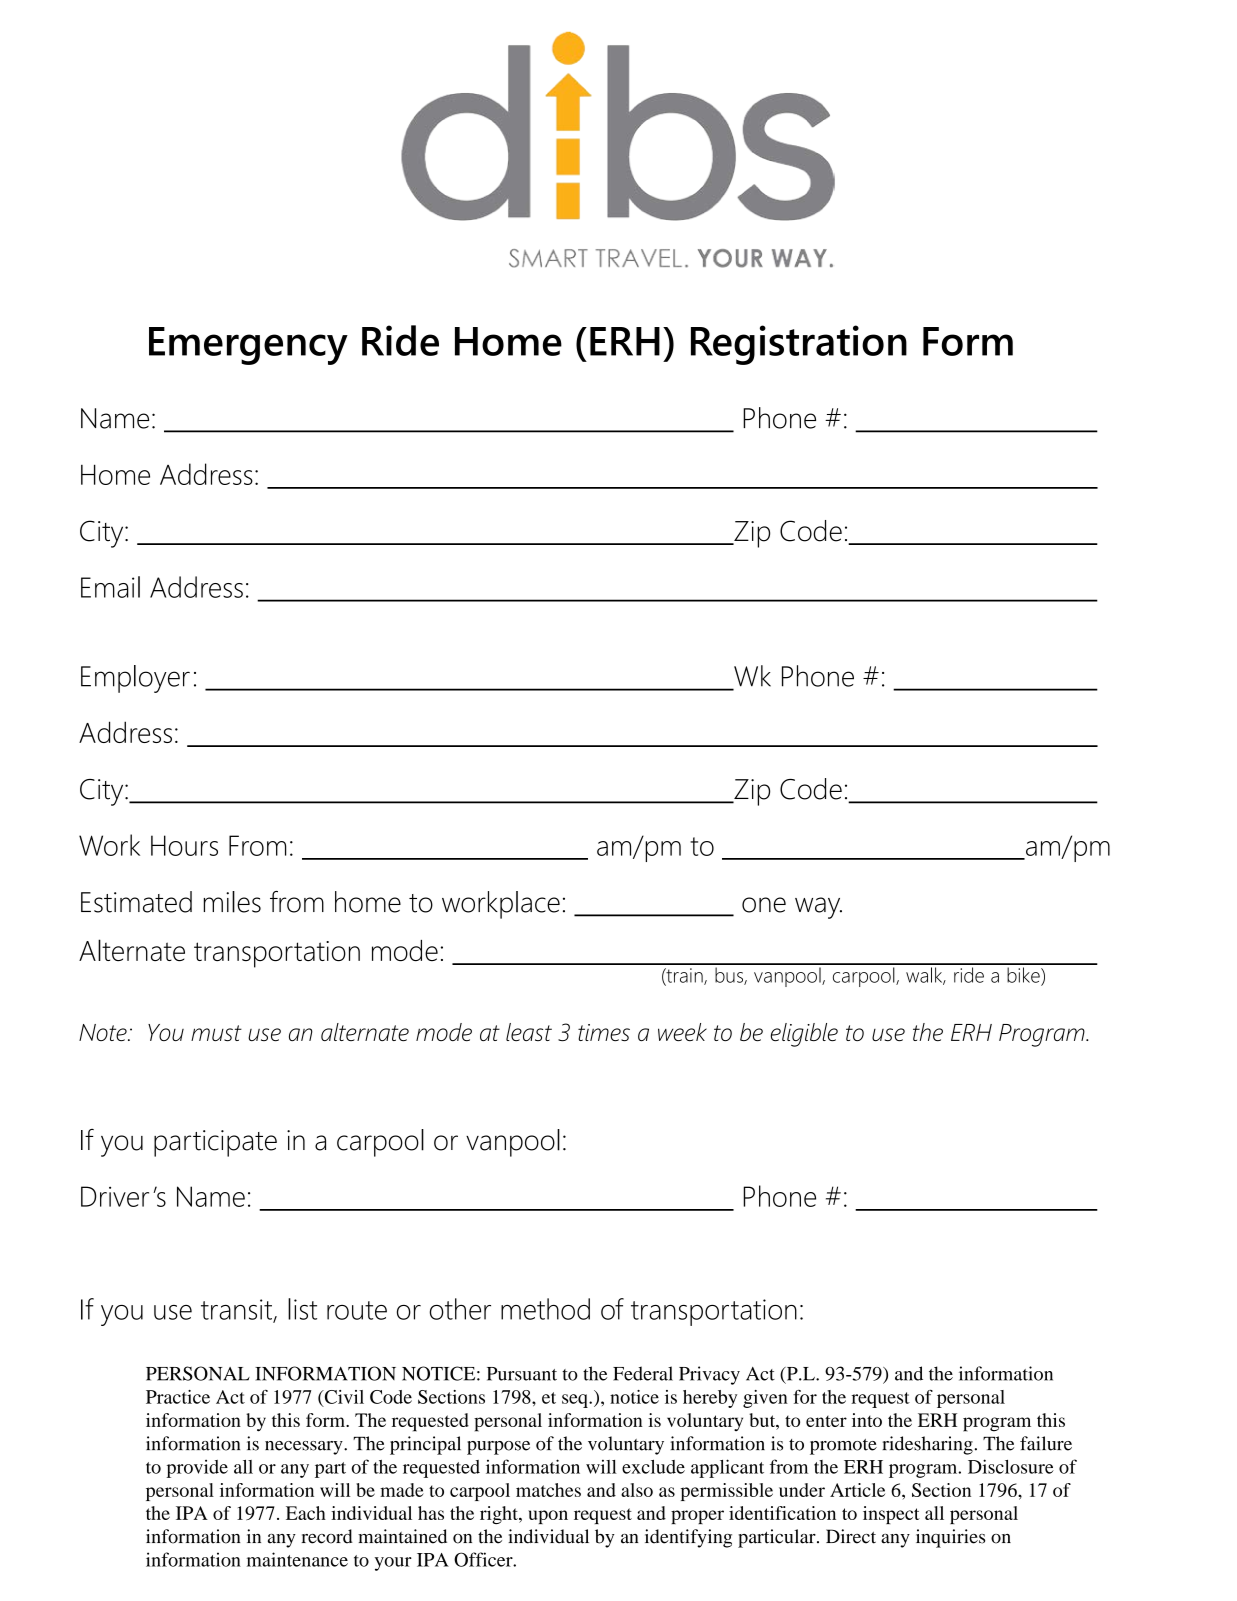  What do you see at coordinates (604, 1032) in the screenshot?
I see `times` at bounding box center [604, 1032].
